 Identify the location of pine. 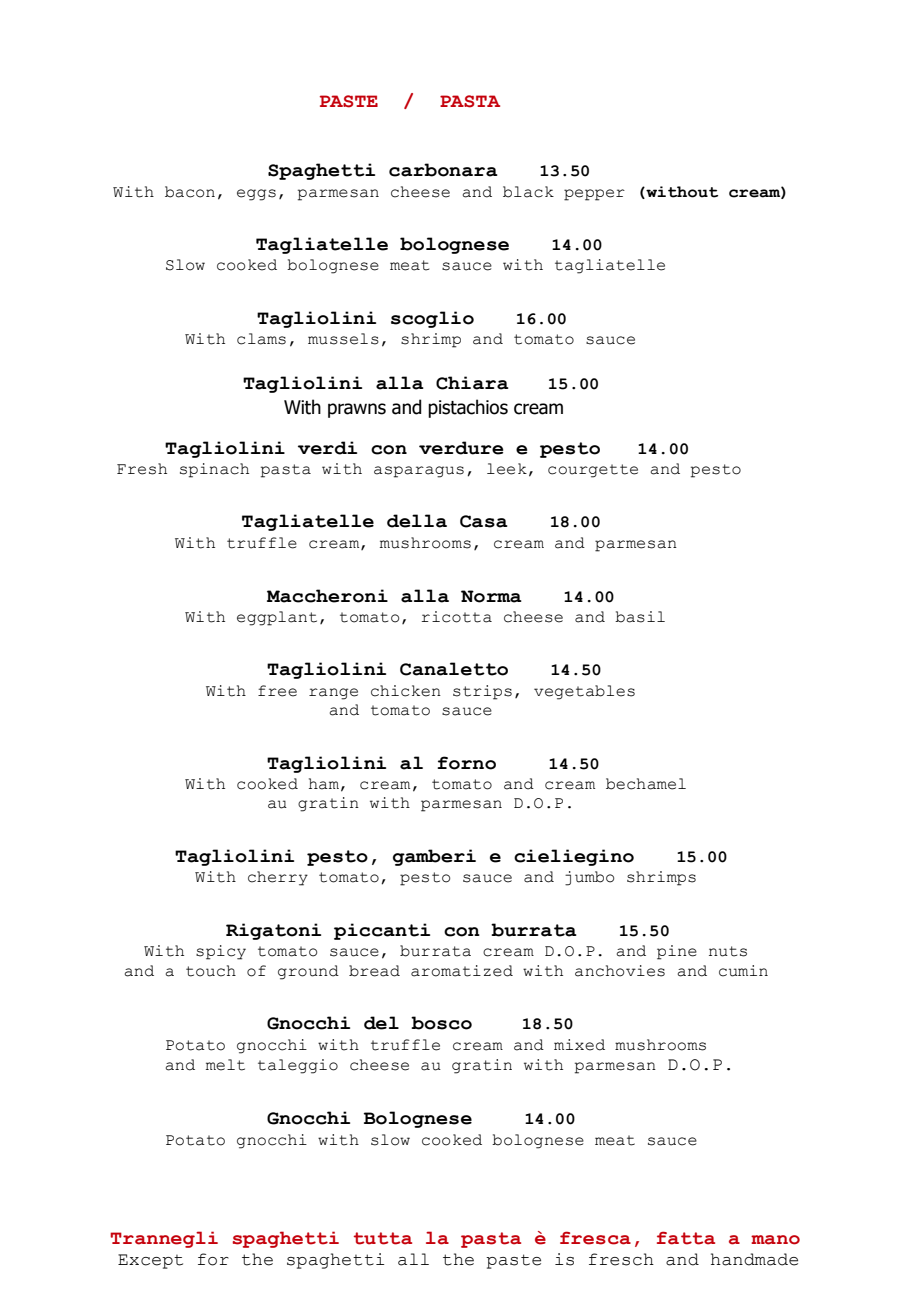
(677, 952).
